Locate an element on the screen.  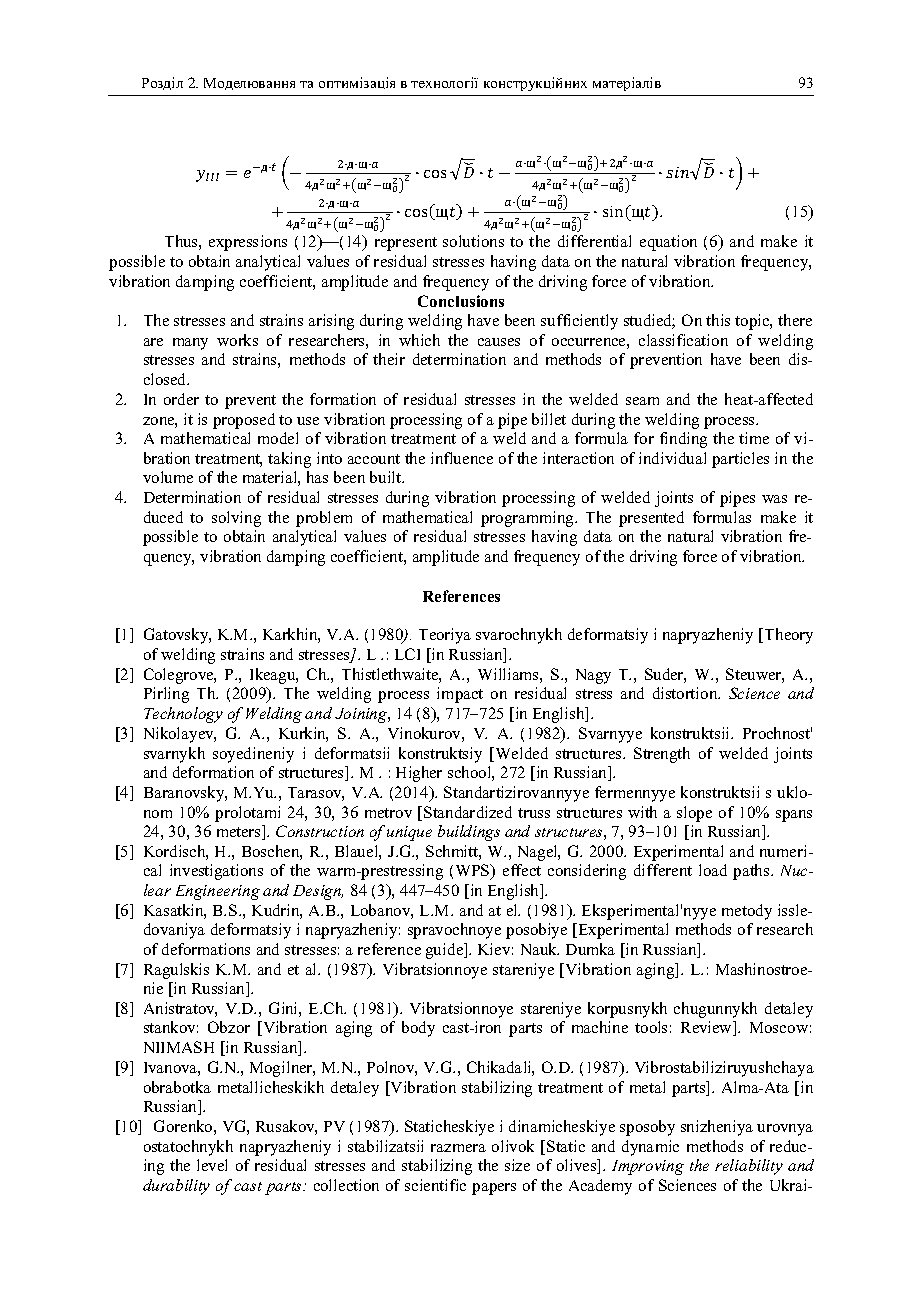
guide is located at coordinates (446, 951).
